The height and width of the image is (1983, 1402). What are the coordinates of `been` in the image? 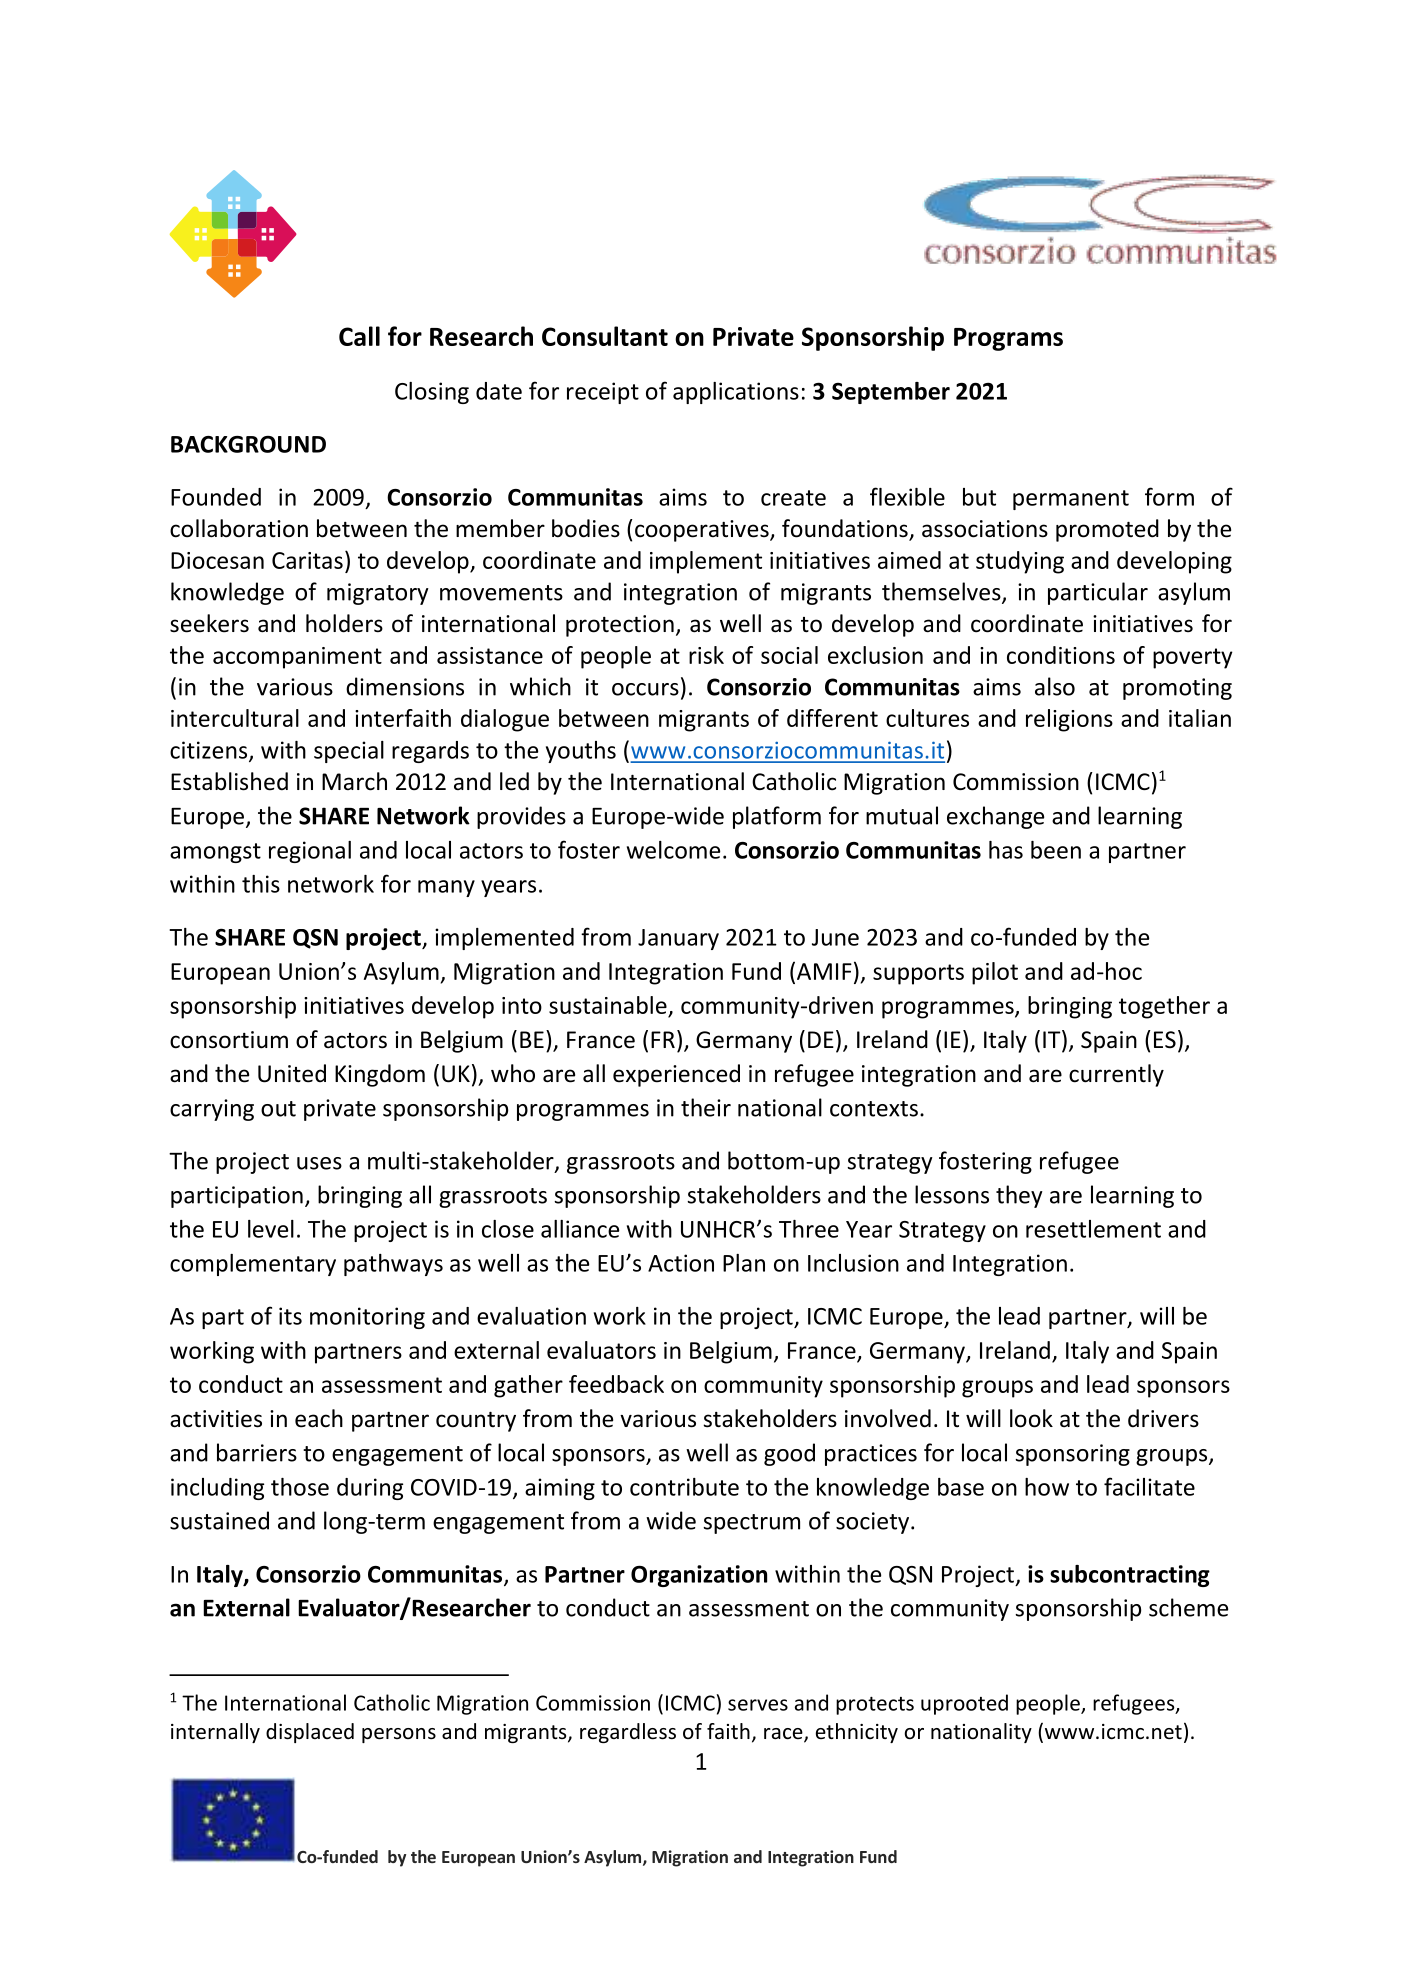 It's located at (1056, 850).
